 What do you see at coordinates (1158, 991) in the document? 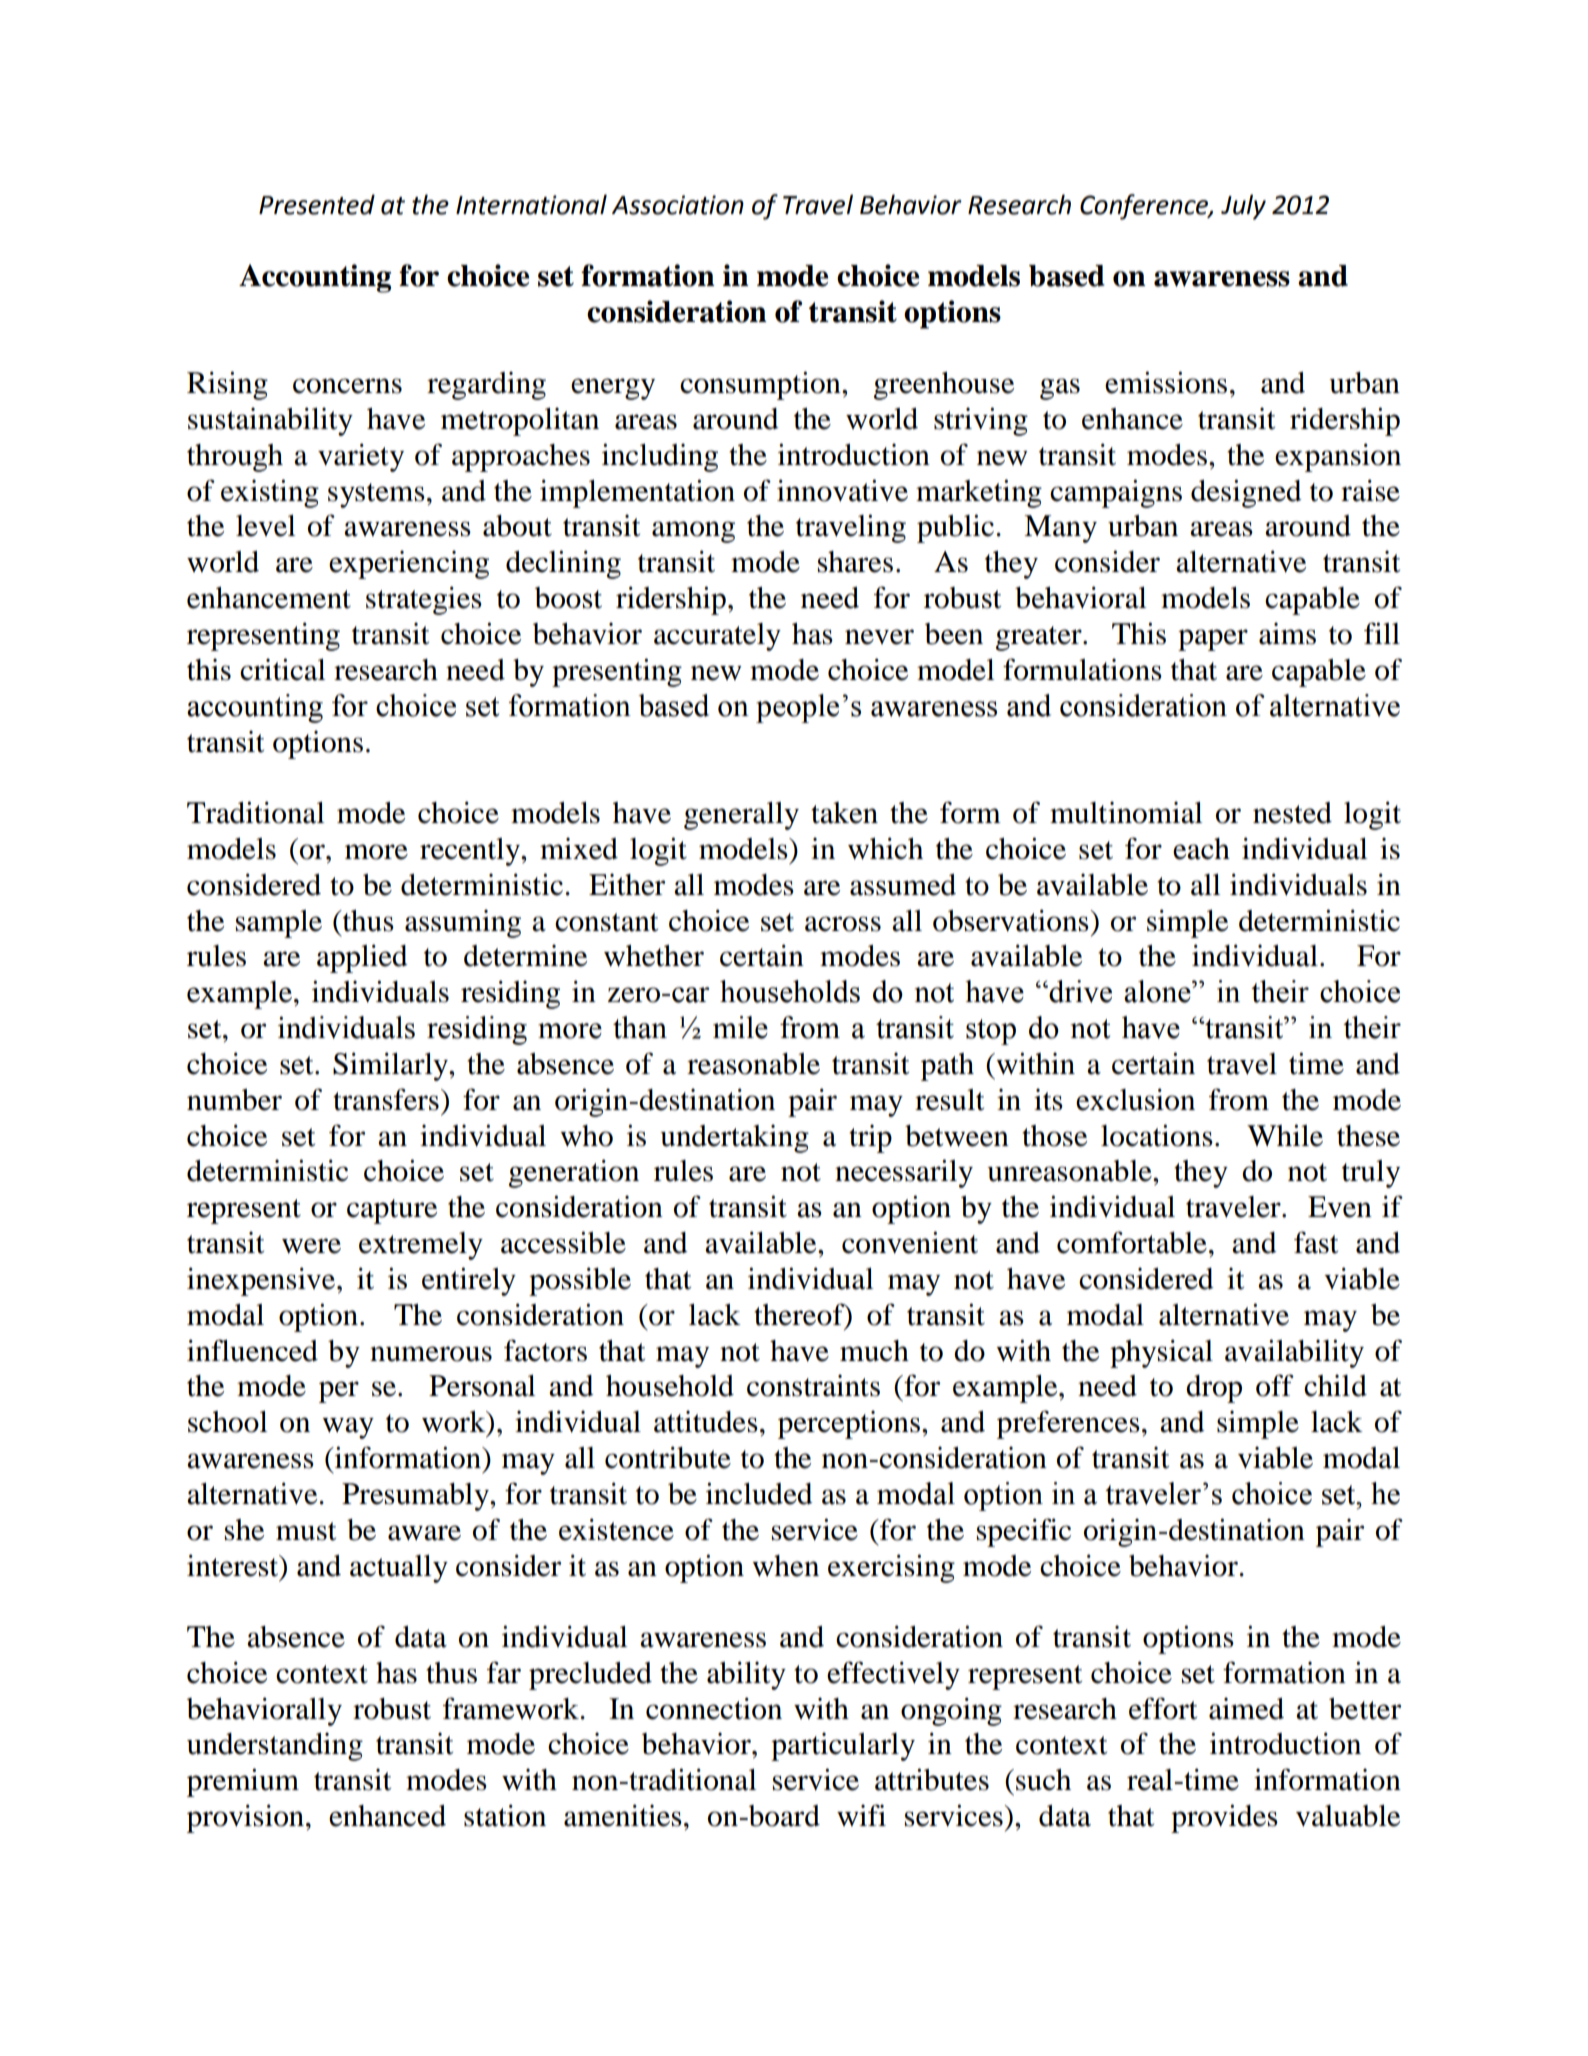
I see `alone` at bounding box center [1158, 991].
